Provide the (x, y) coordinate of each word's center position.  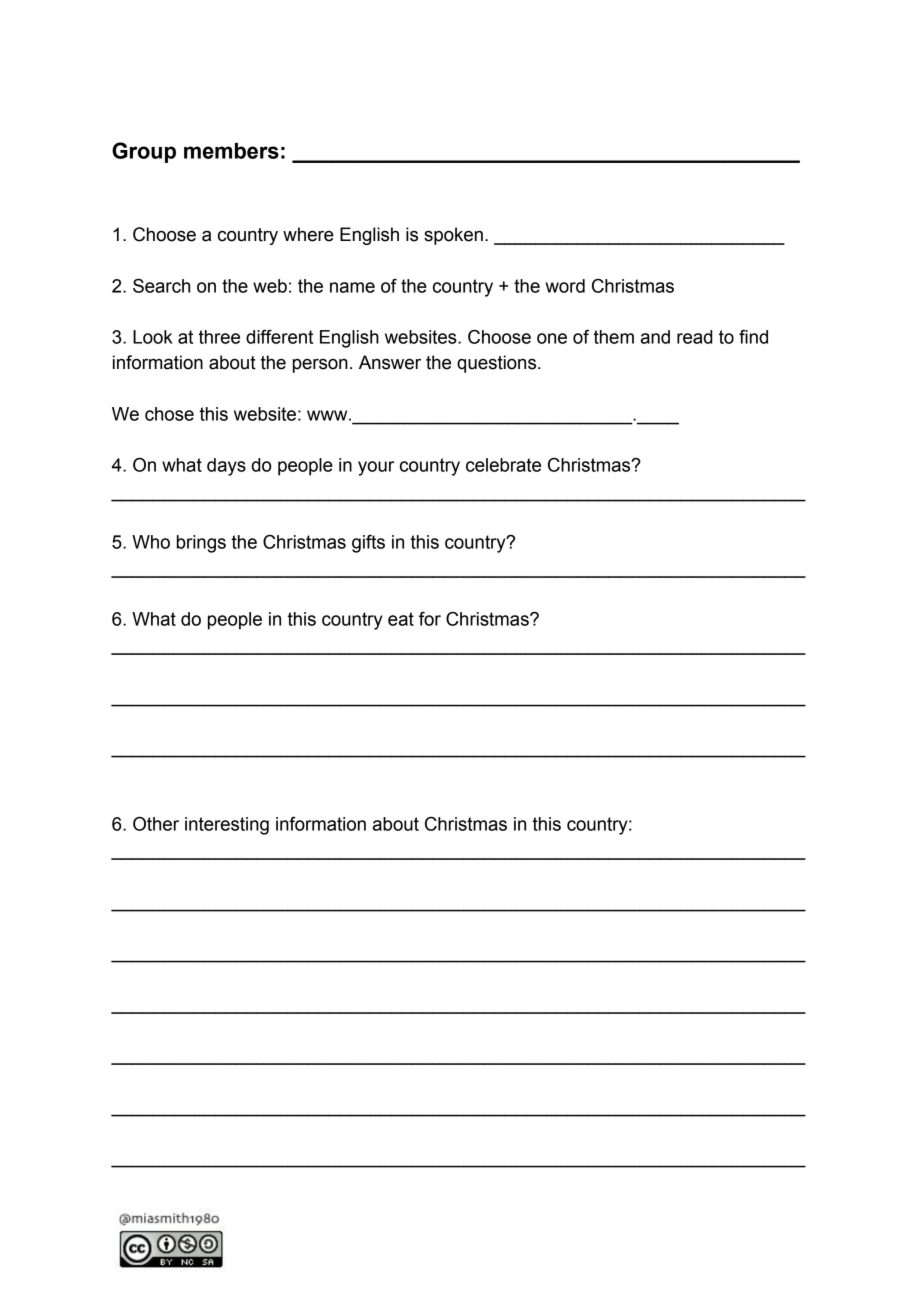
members (231, 151)
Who (151, 542)
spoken (453, 236)
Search (161, 286)
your (376, 468)
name (352, 287)
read (695, 337)
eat (401, 619)
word (565, 286)
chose (169, 414)
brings (201, 544)
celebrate (503, 465)
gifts (368, 544)
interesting (227, 826)
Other (156, 824)
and (655, 337)
